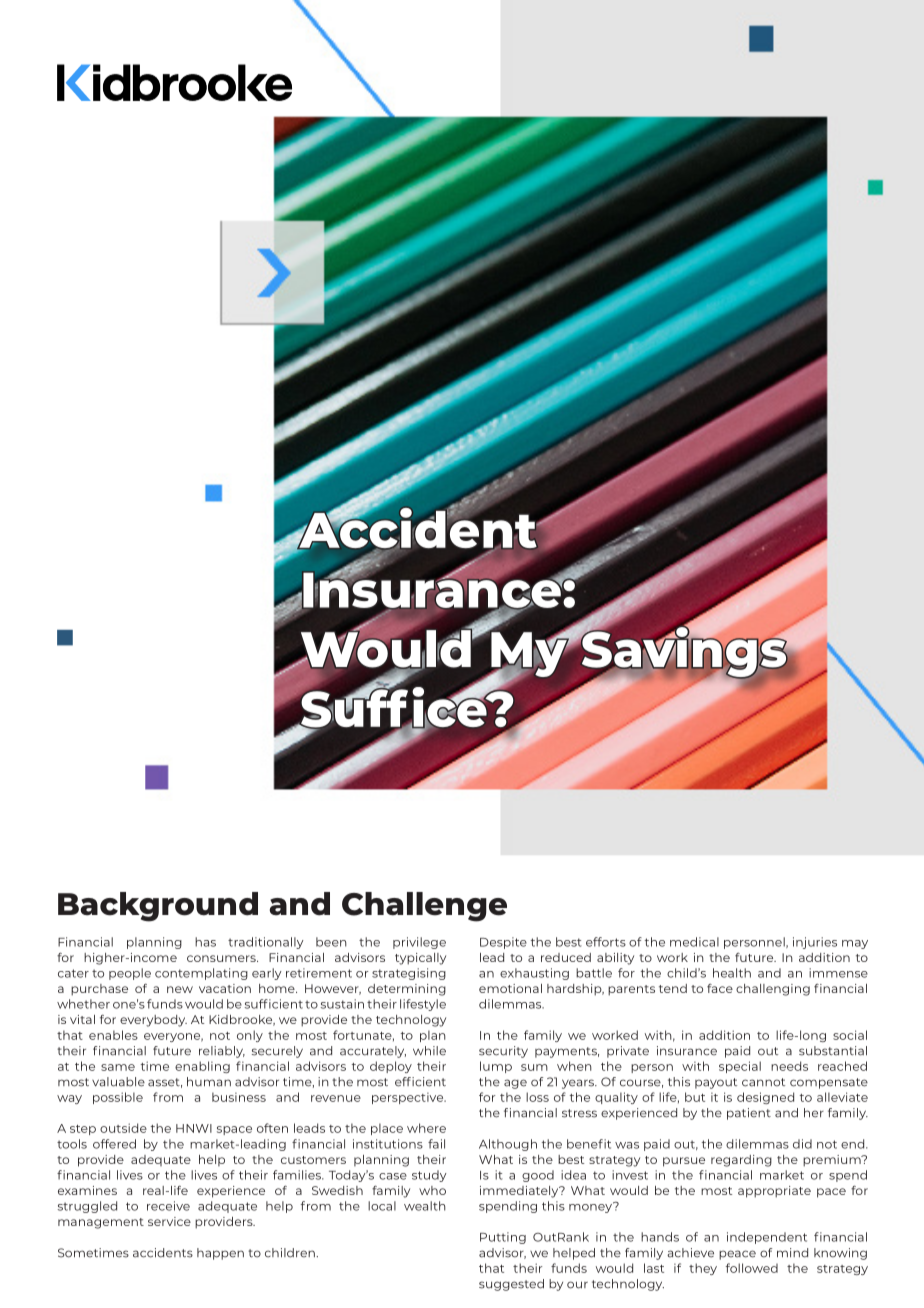 The width and height of the page is (924, 1308). I want to click on designed, so click(765, 1098).
